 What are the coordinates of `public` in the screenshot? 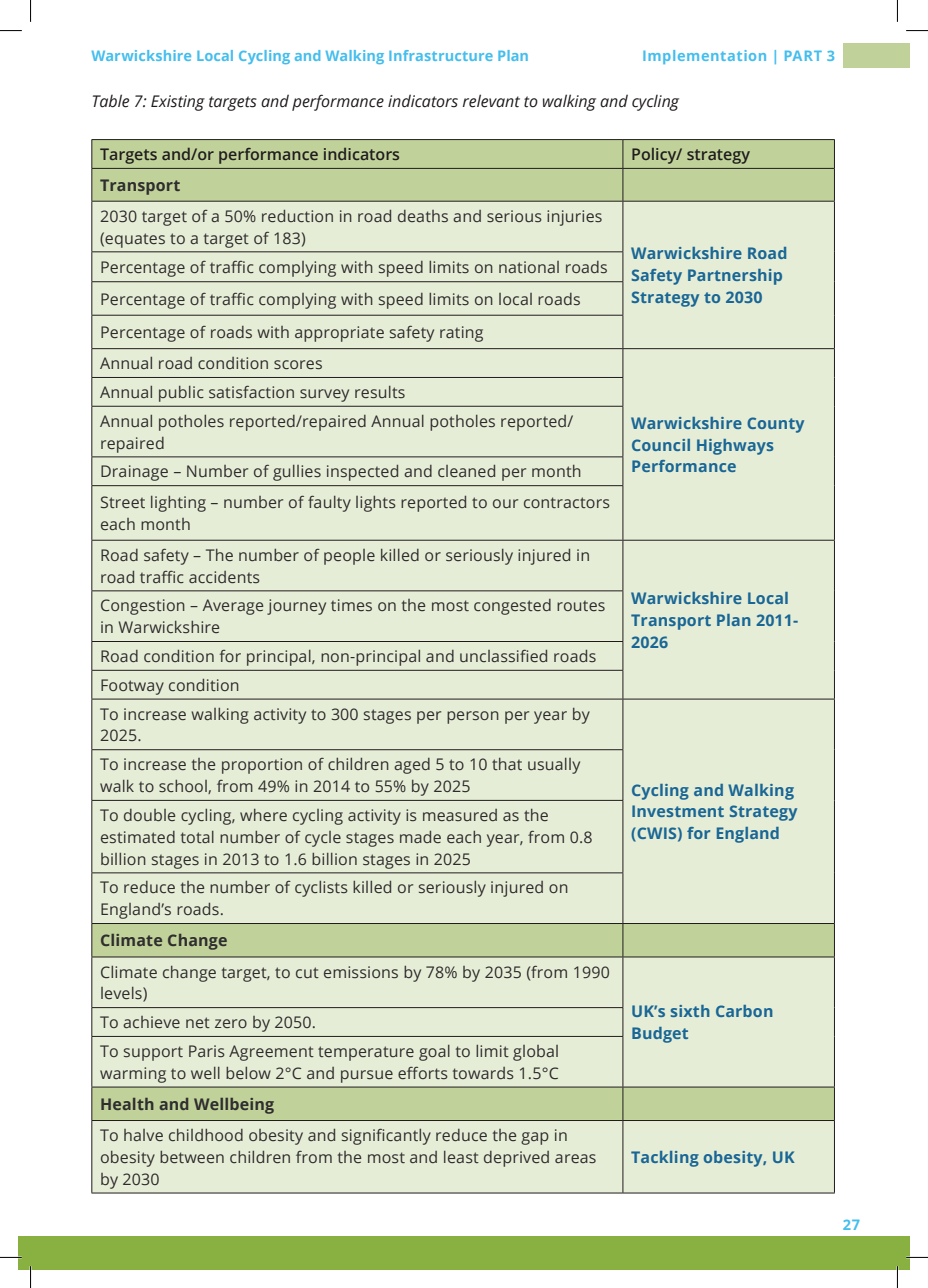 It's located at (181, 394).
